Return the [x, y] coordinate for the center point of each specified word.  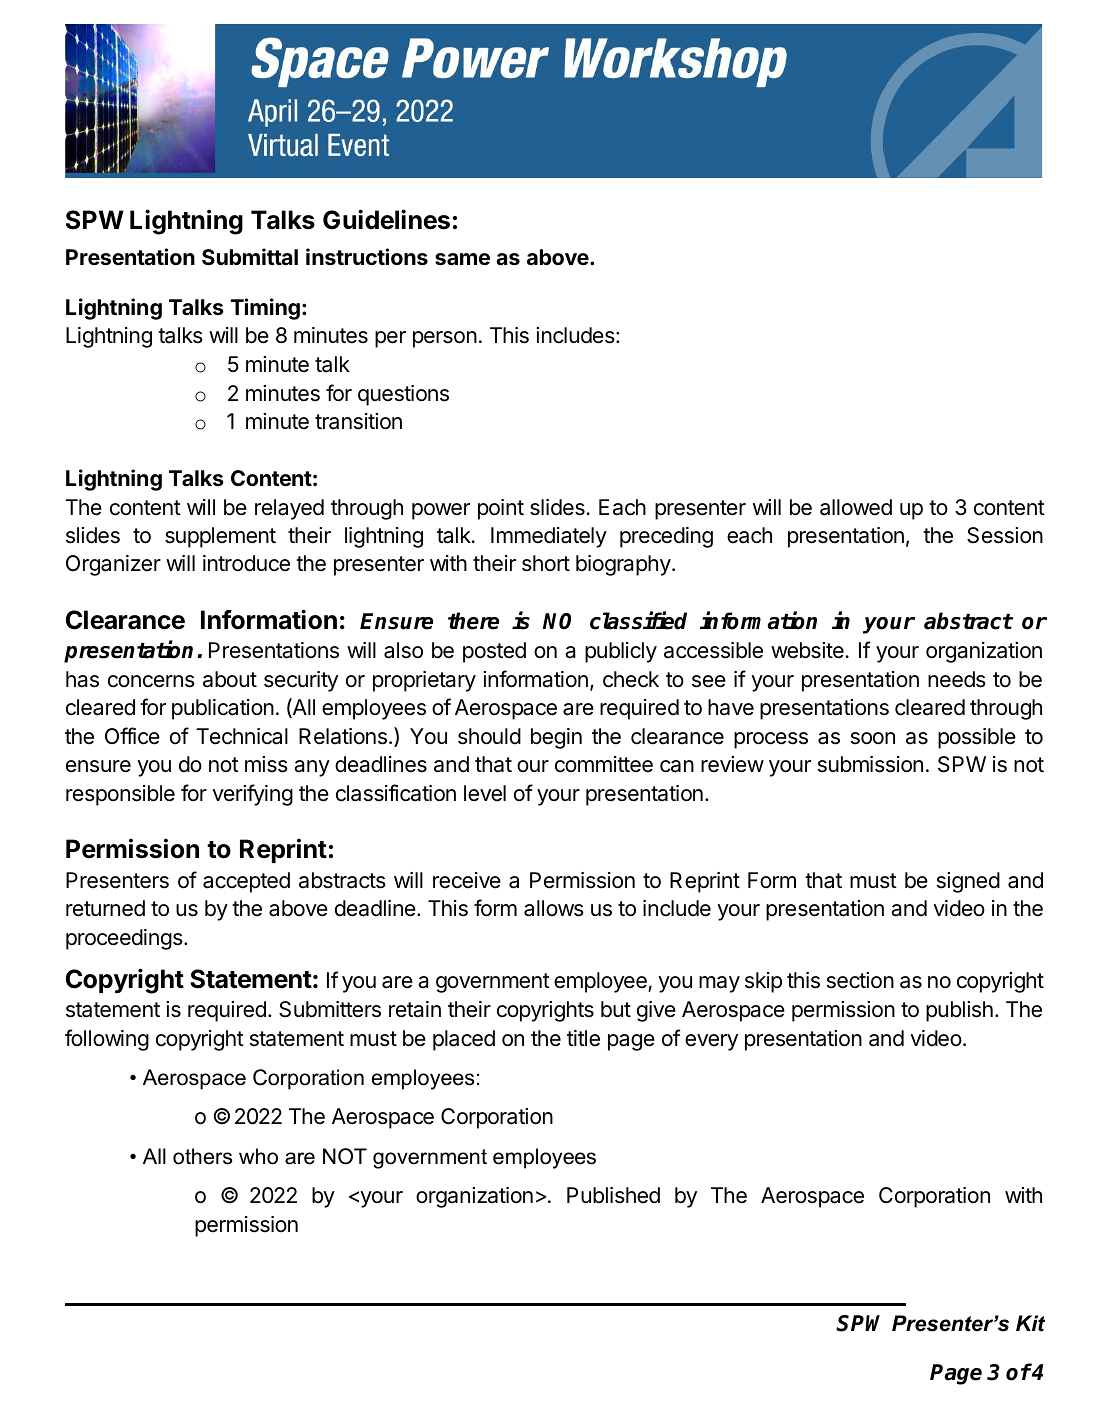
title [583, 1038]
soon [873, 738]
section [860, 980]
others [202, 1156]
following [107, 1040]
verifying [252, 795]
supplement [220, 537]
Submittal [250, 257]
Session [1005, 535]
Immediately [549, 537]
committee [604, 764]
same [462, 259]
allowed [856, 507]
